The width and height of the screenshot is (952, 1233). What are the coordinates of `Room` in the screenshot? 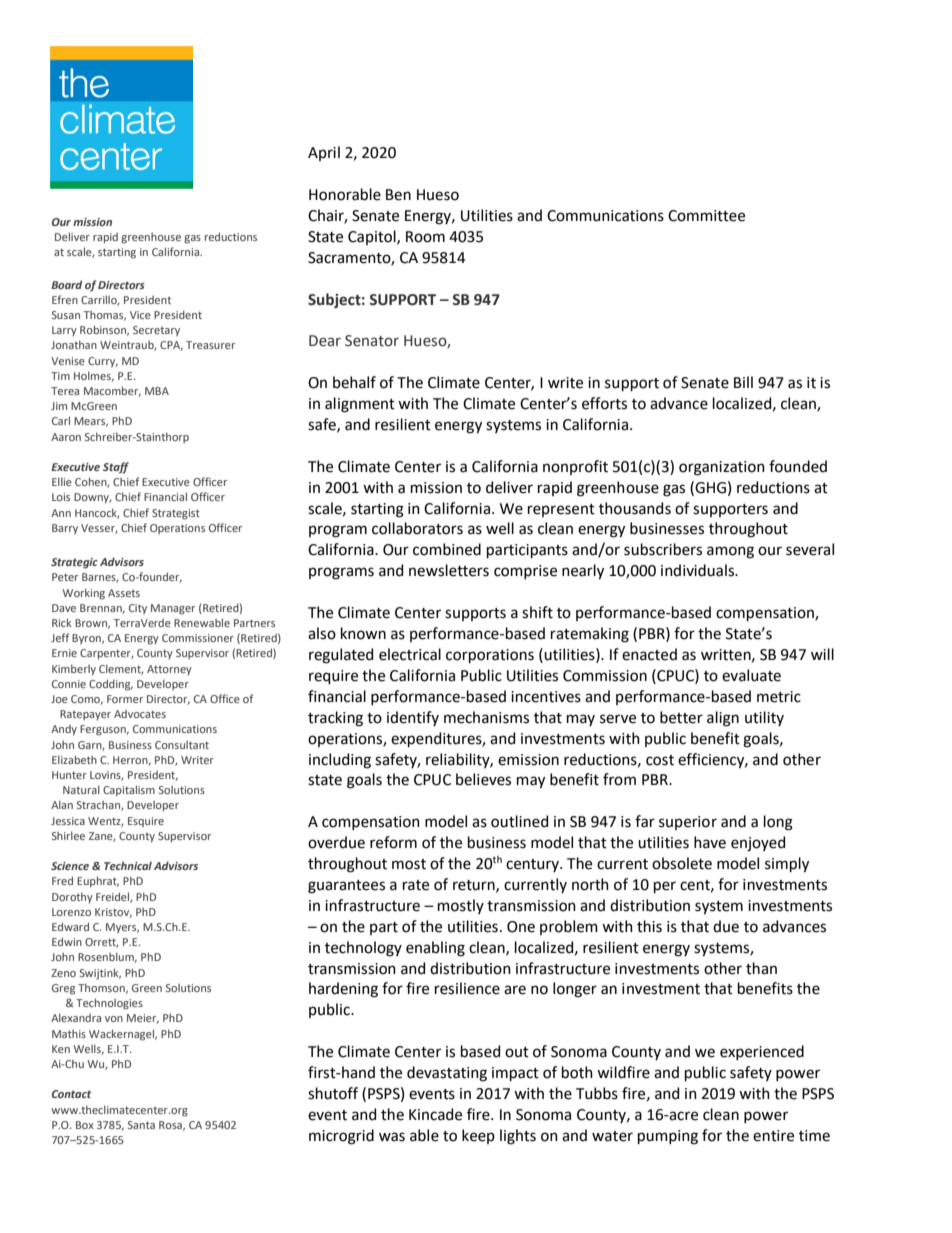 It's located at (425, 237).
